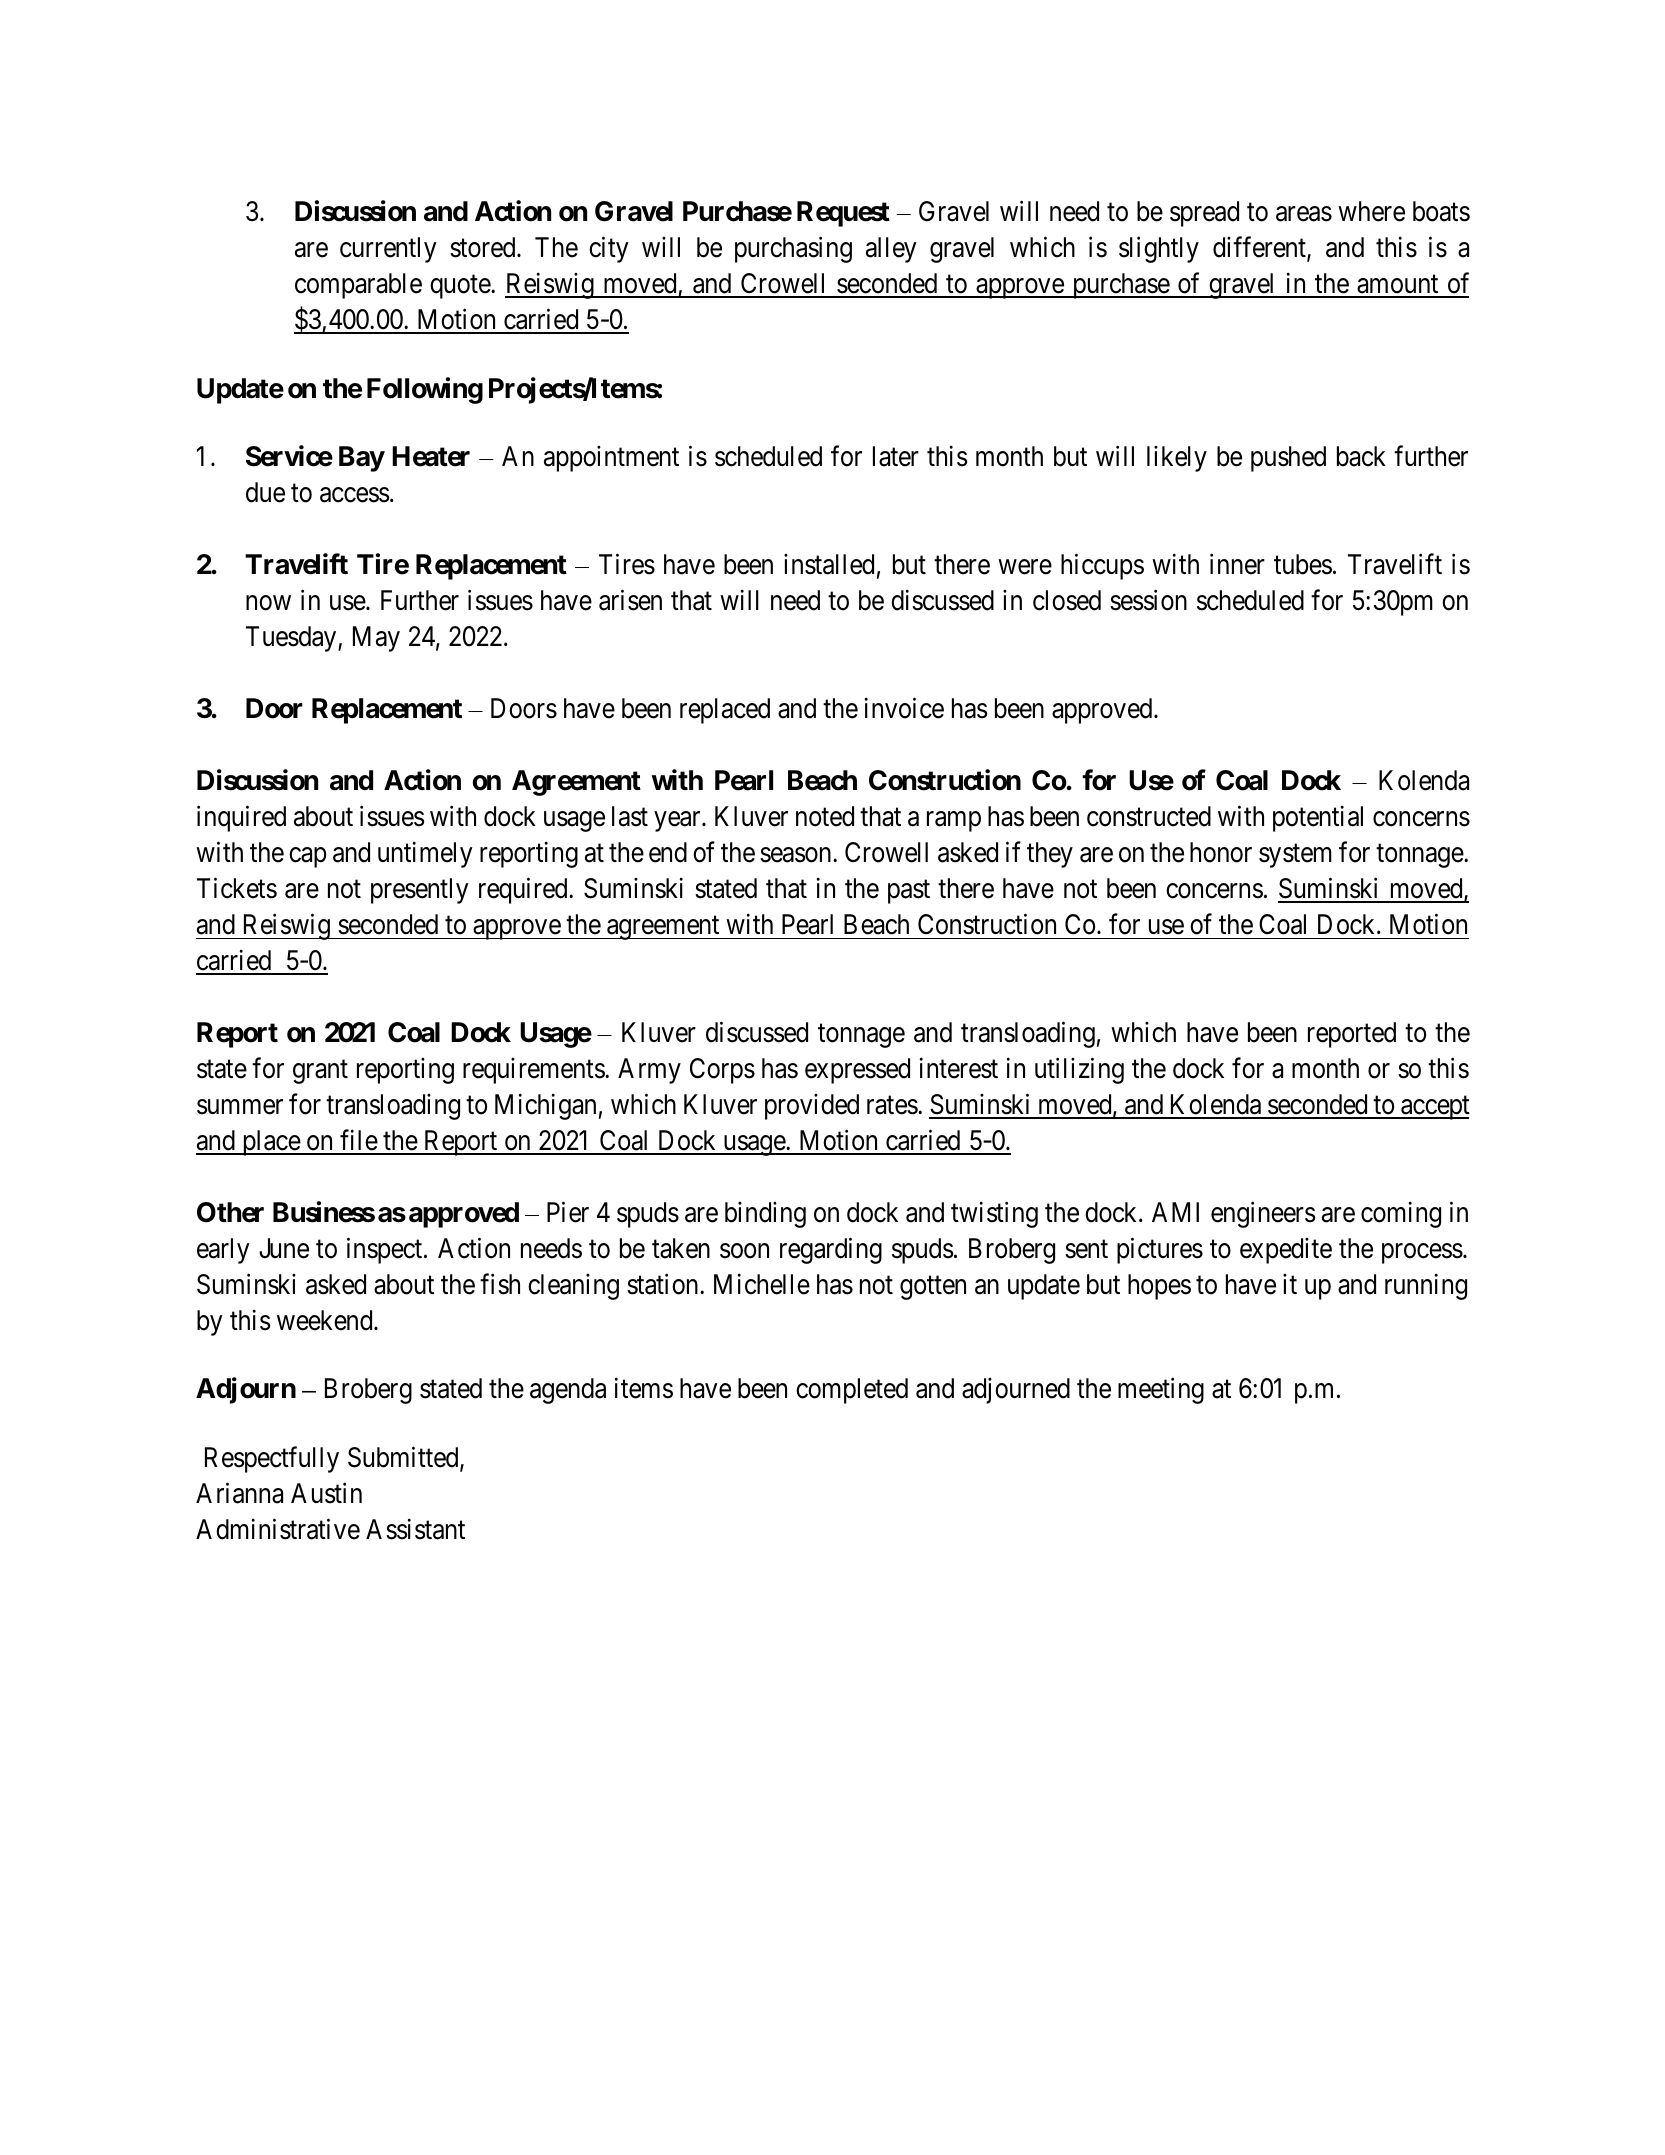 Image resolution: width=1665 pixels, height=2155 pixels. Describe the element at coordinates (388, 250) in the page. I see `currently` at that location.
